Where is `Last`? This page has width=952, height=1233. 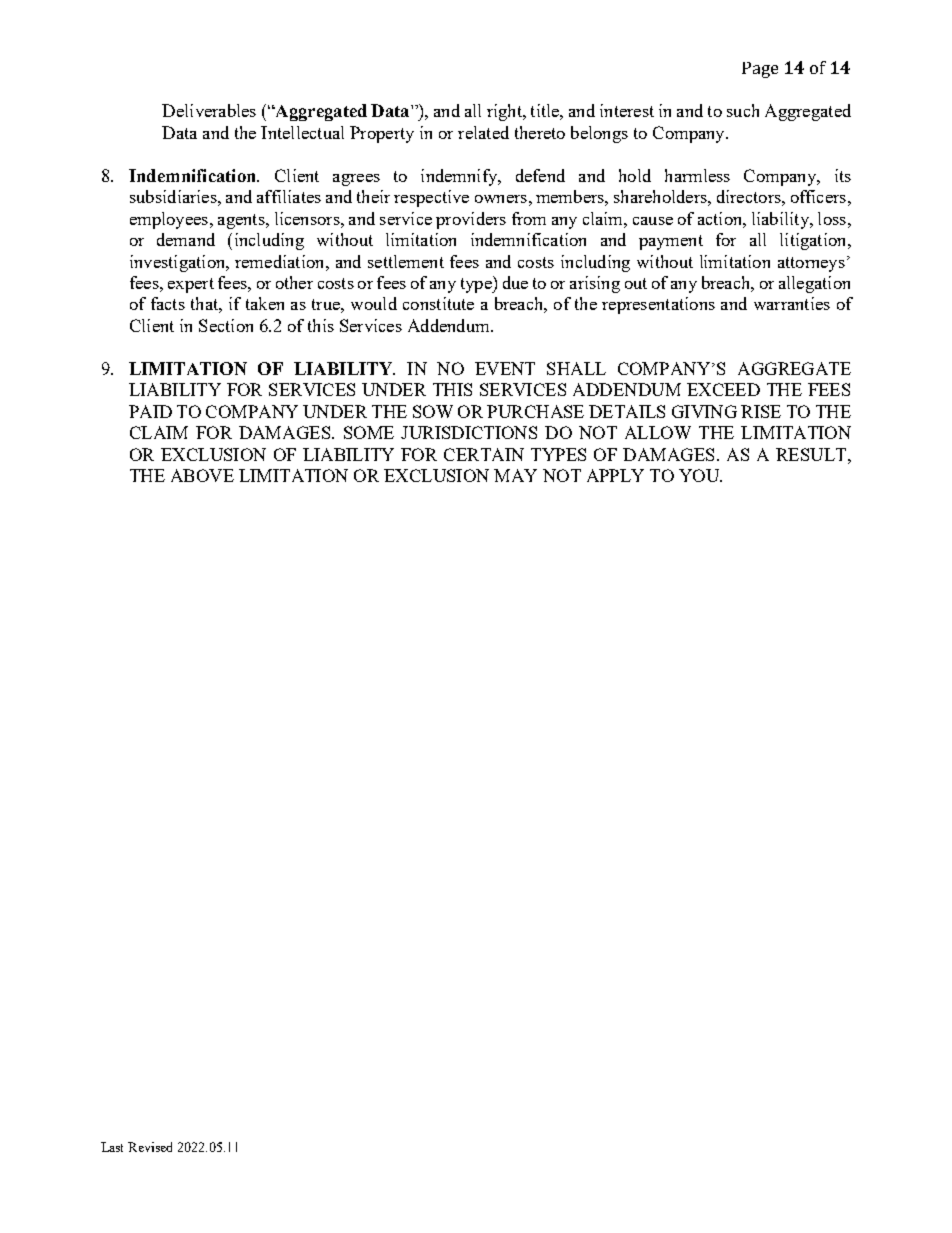 Last is located at coordinates (112, 1147).
